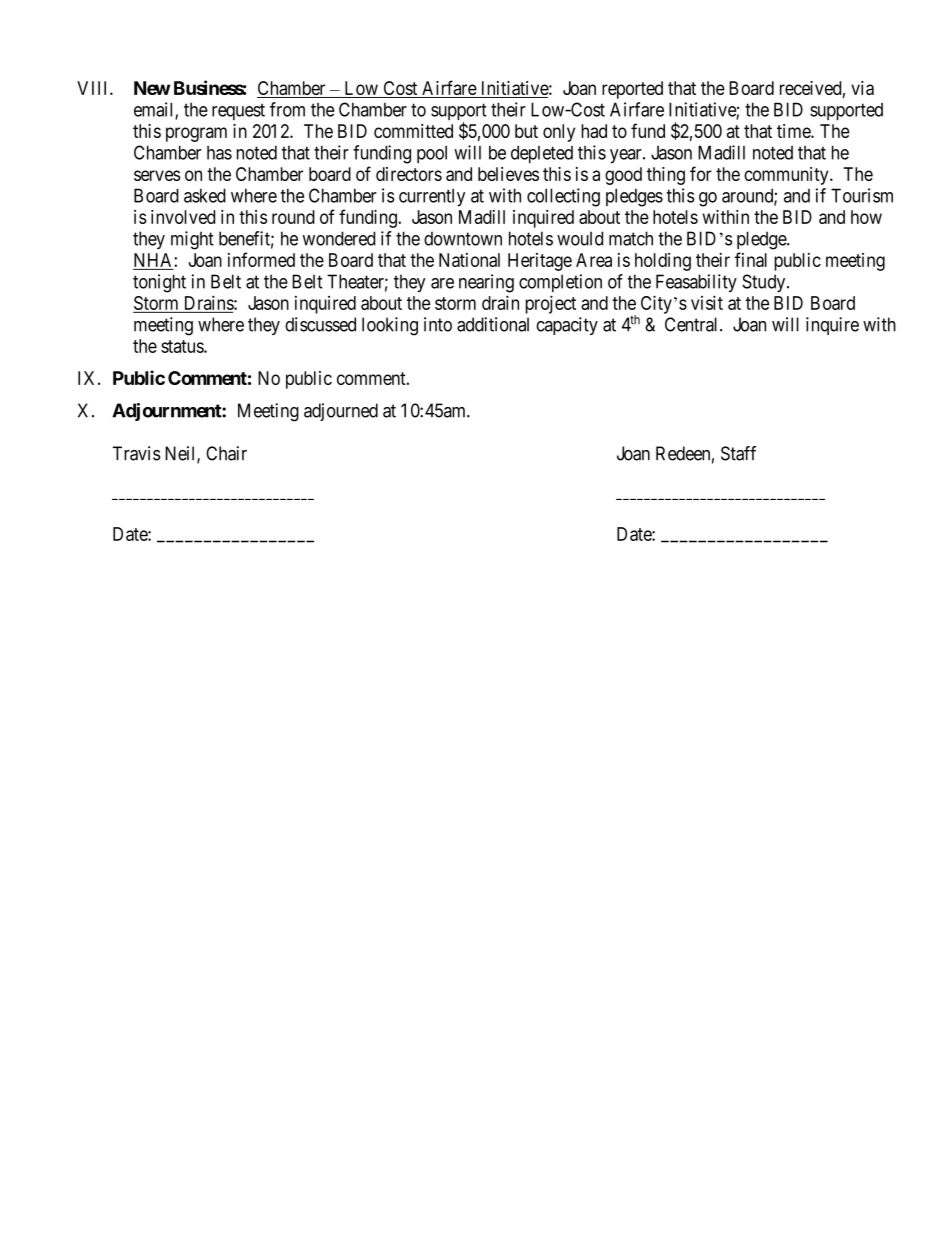  I want to click on request, so click(238, 111).
